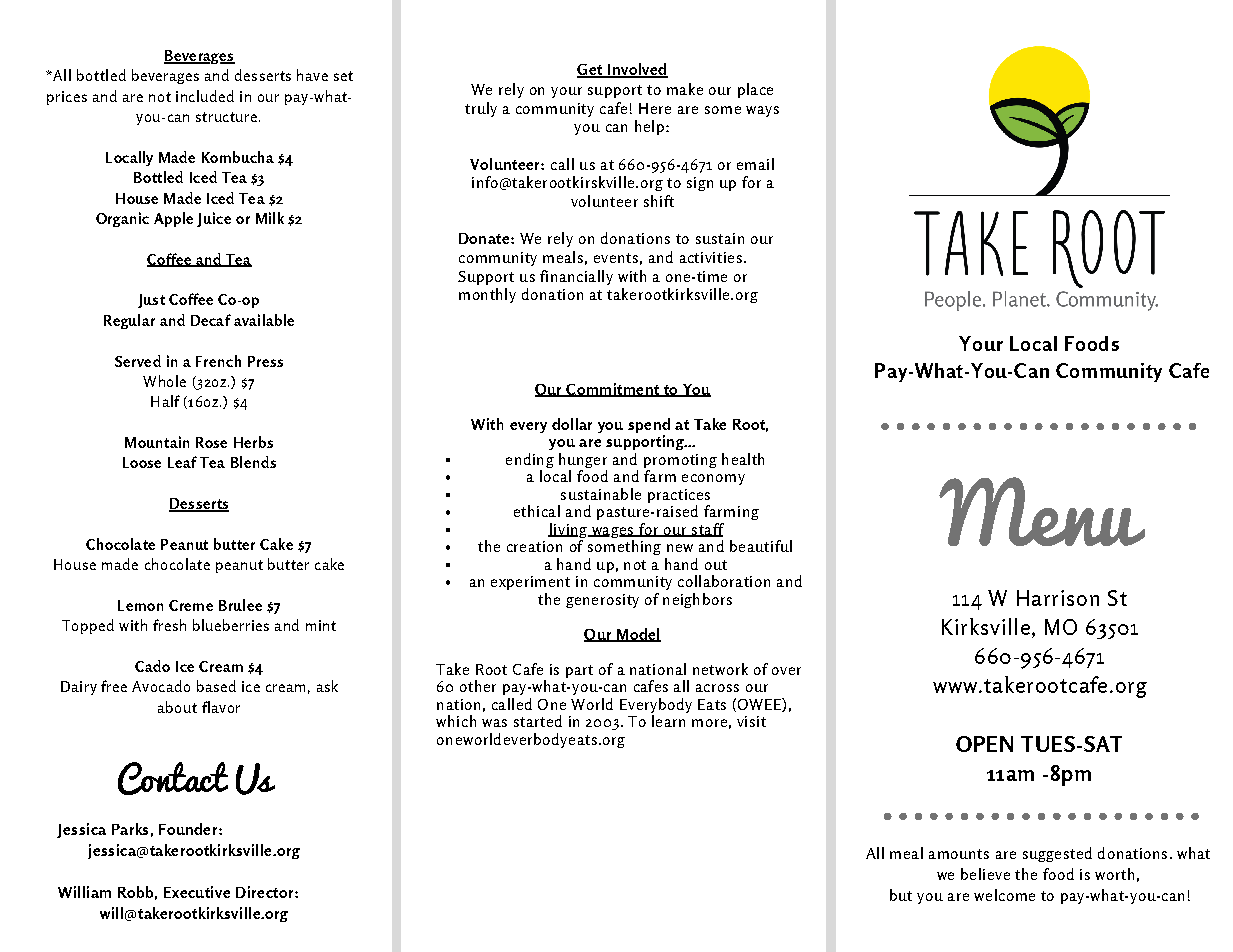  Describe the element at coordinates (197, 892) in the image. I see `Executive` at that location.
